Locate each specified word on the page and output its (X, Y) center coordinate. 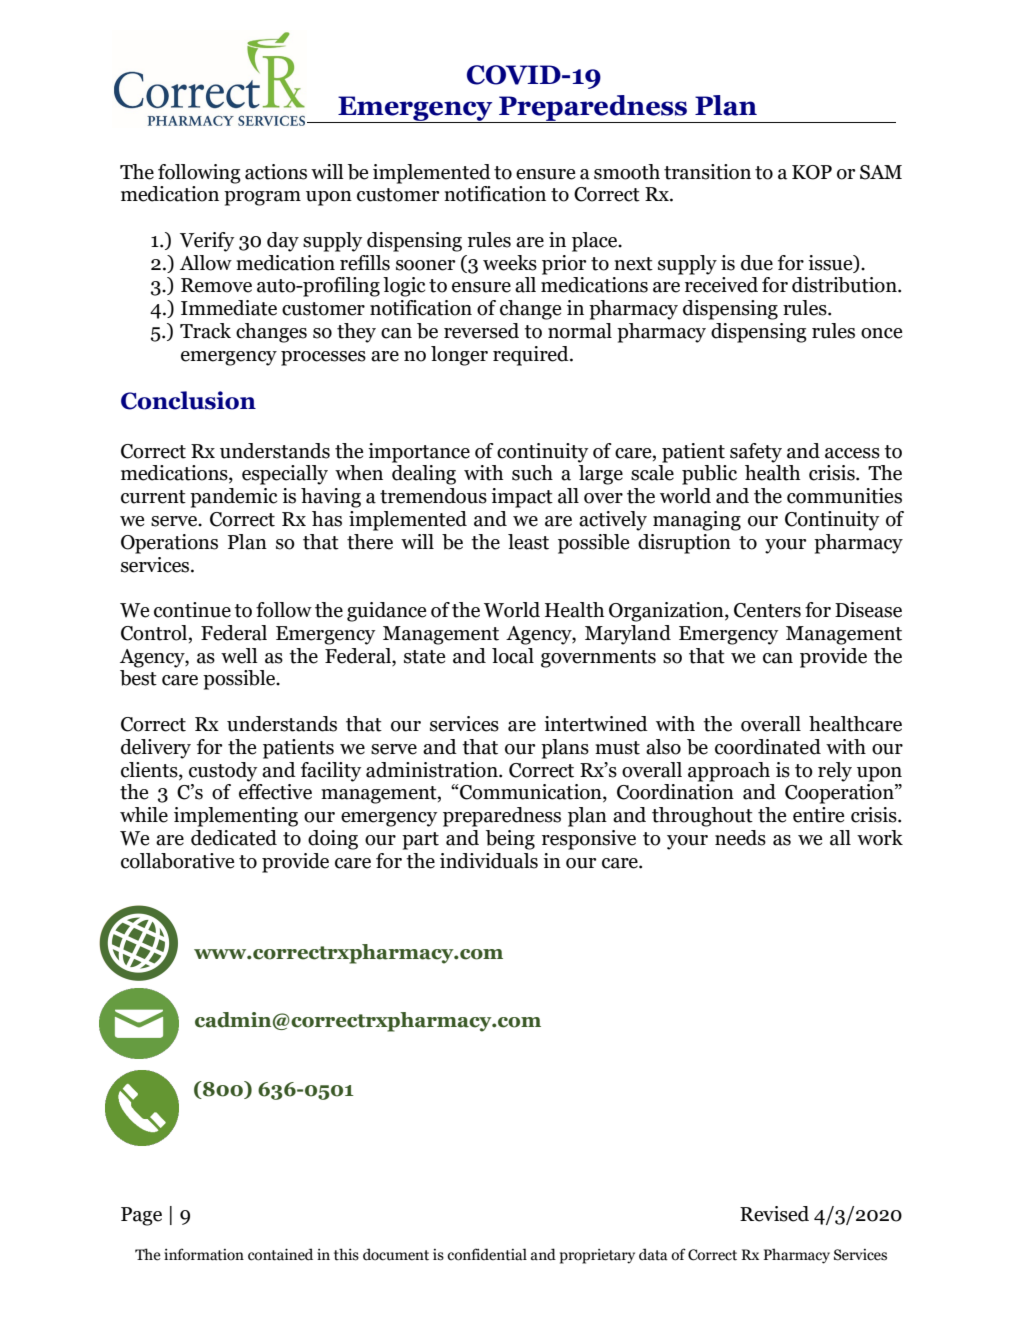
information (204, 1254)
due (757, 263)
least (528, 542)
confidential (487, 1254)
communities (844, 496)
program (262, 198)
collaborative (177, 861)
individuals (489, 861)
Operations (169, 544)
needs (740, 838)
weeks (510, 263)
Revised (774, 1214)
